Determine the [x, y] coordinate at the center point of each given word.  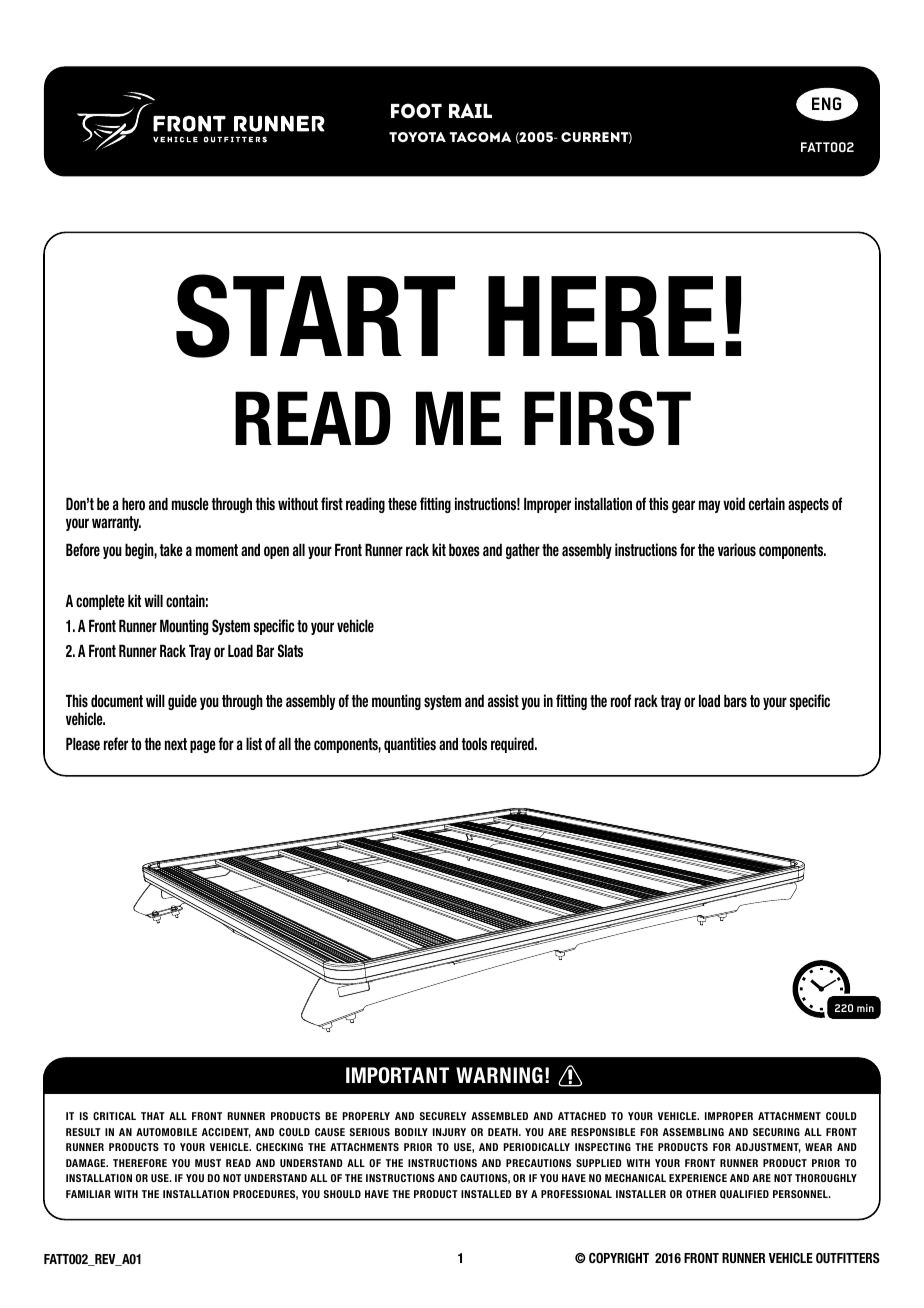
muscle [190, 504]
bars [735, 701]
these [402, 504]
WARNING [499, 1075]
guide [182, 702]
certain [767, 504]
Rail [470, 110]
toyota [417, 137]
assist [503, 701]
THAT [153, 1116]
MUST [208, 1163]
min [865, 1008]
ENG [827, 103]
